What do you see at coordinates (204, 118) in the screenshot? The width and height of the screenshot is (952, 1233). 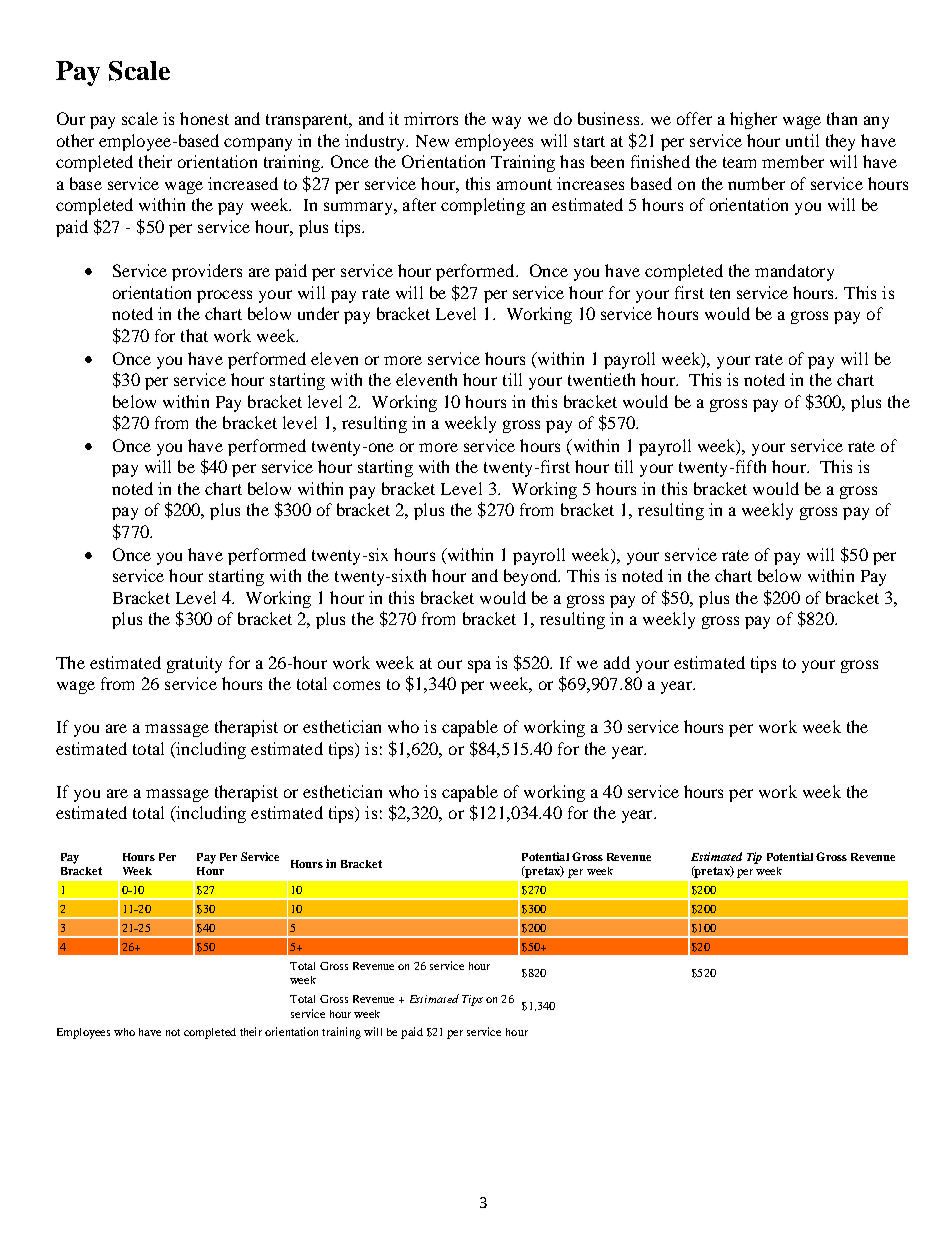 I see `honest` at bounding box center [204, 118].
